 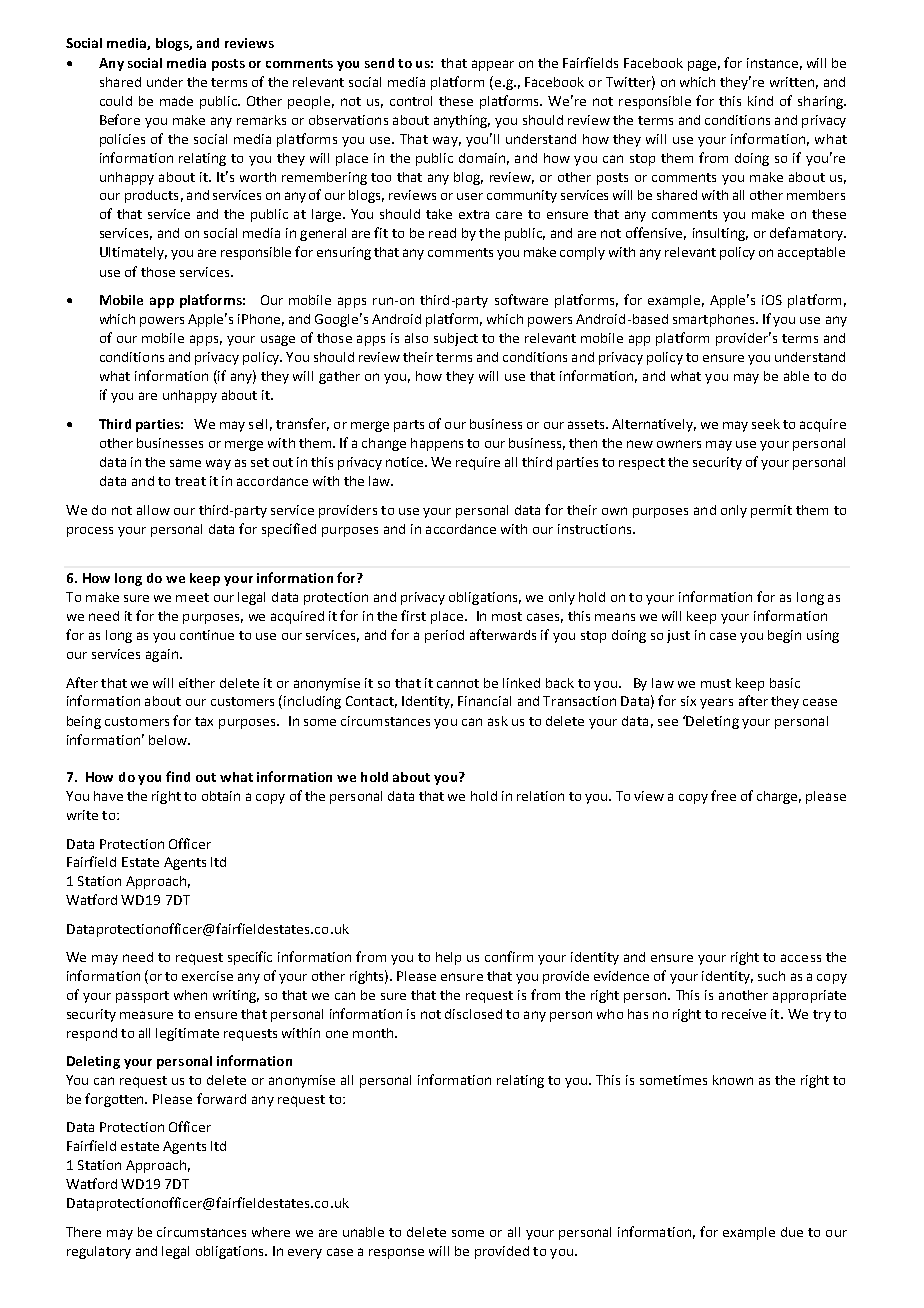 What do you see at coordinates (176, 101) in the screenshot?
I see `made` at bounding box center [176, 101].
